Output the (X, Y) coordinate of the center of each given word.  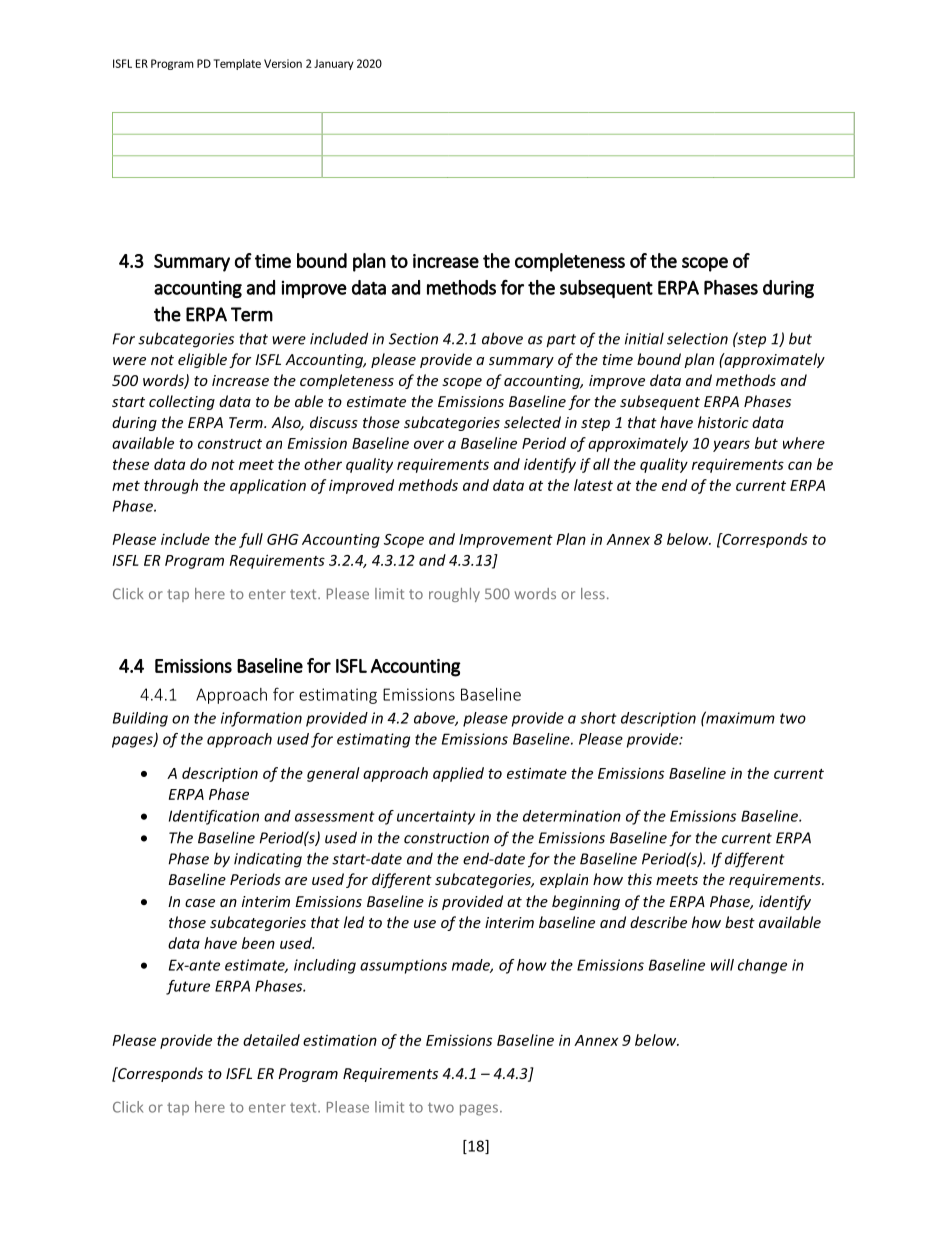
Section (413, 339)
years (731, 446)
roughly (454, 595)
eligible (202, 360)
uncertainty (436, 817)
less (593, 593)
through (171, 486)
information (261, 719)
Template (237, 64)
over (429, 444)
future (188, 987)
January (334, 64)
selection (697, 338)
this (640, 879)
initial (644, 338)
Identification (214, 817)
